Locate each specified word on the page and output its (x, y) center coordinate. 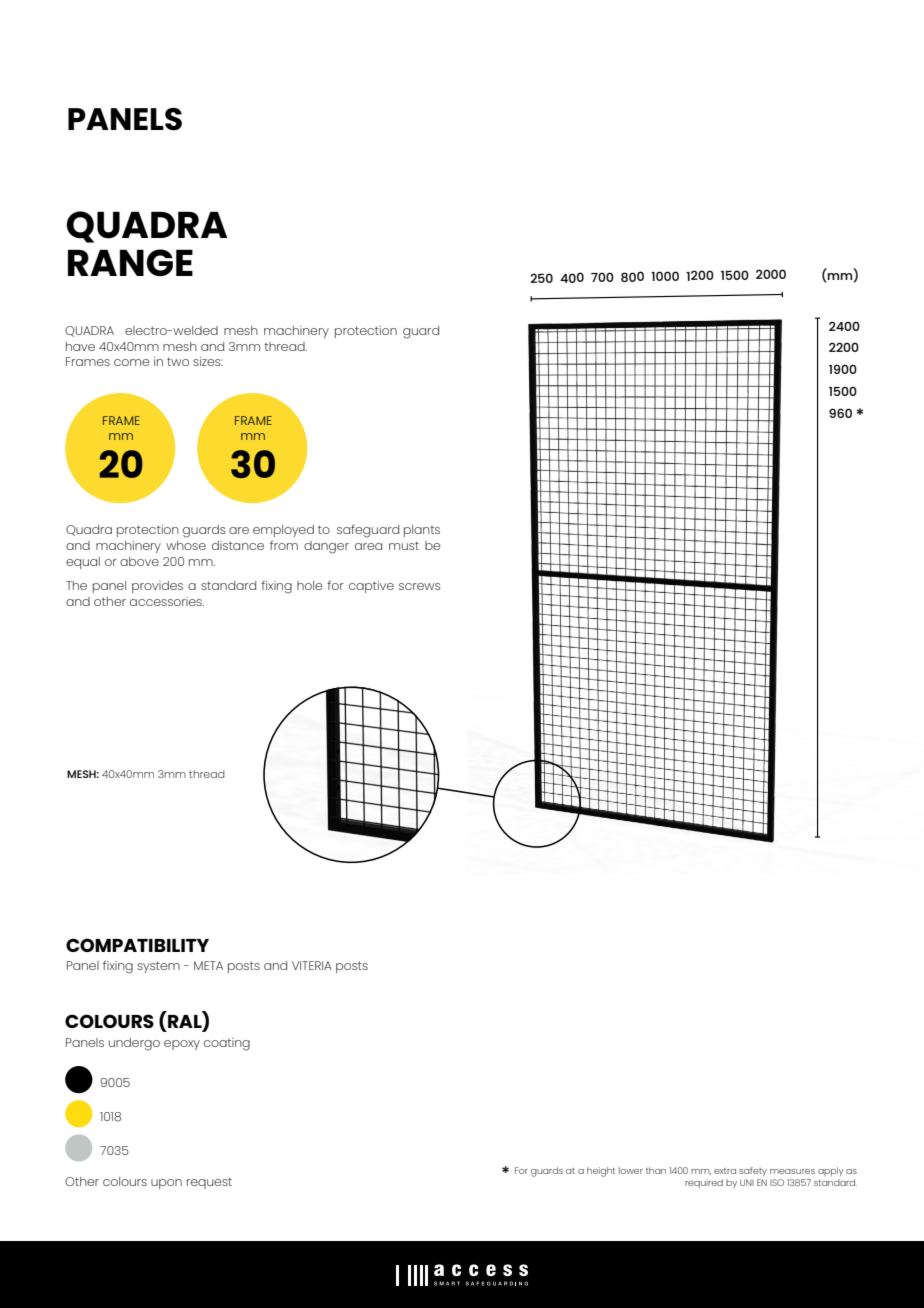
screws (420, 586)
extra (725, 1171)
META (208, 965)
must (404, 545)
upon (166, 1184)
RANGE (130, 262)
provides (157, 587)
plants (422, 531)
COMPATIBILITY (137, 945)
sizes (208, 361)
